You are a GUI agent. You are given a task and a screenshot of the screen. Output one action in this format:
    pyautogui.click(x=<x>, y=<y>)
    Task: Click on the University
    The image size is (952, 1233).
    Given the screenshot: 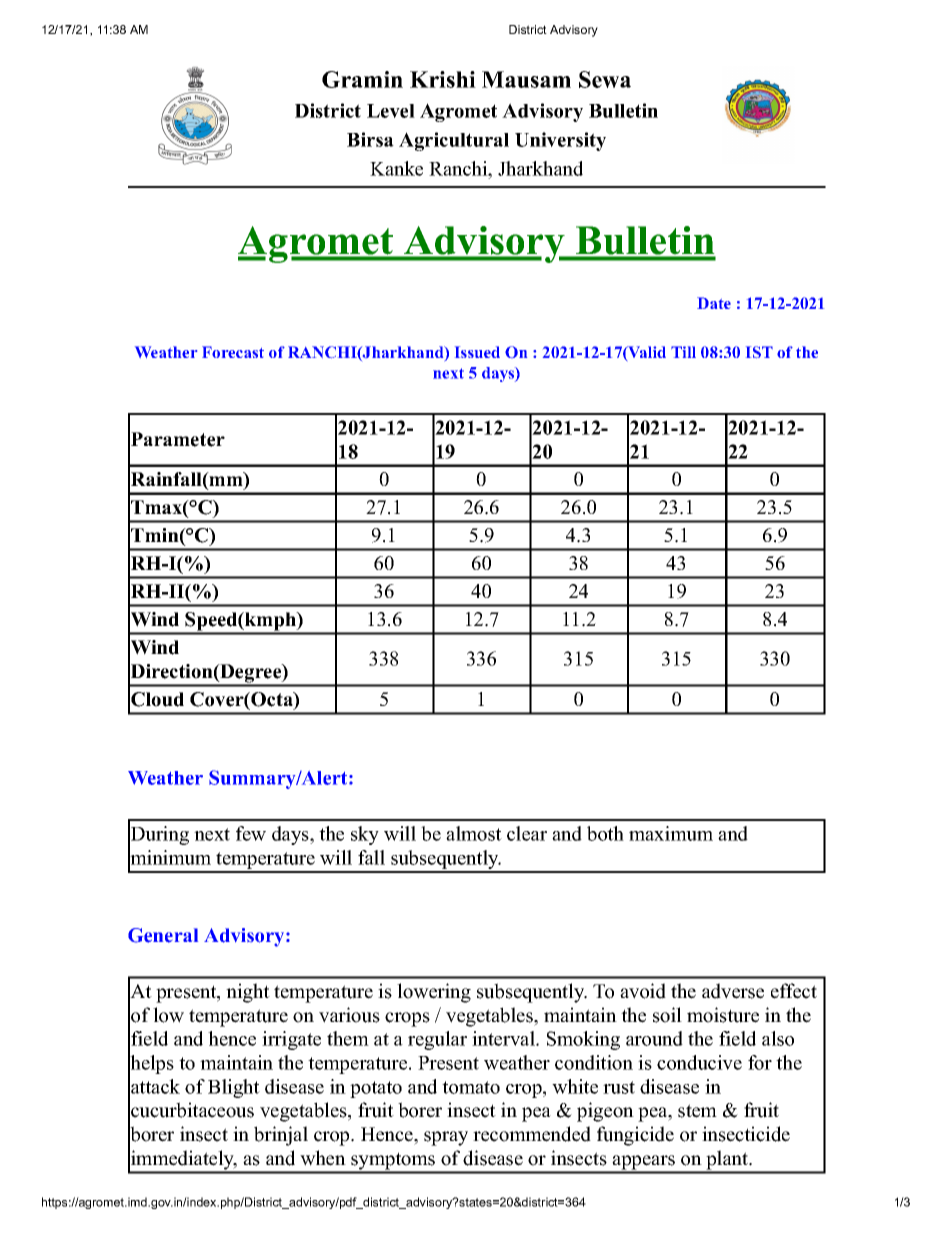 What is the action you would take?
    pyautogui.click(x=560, y=141)
